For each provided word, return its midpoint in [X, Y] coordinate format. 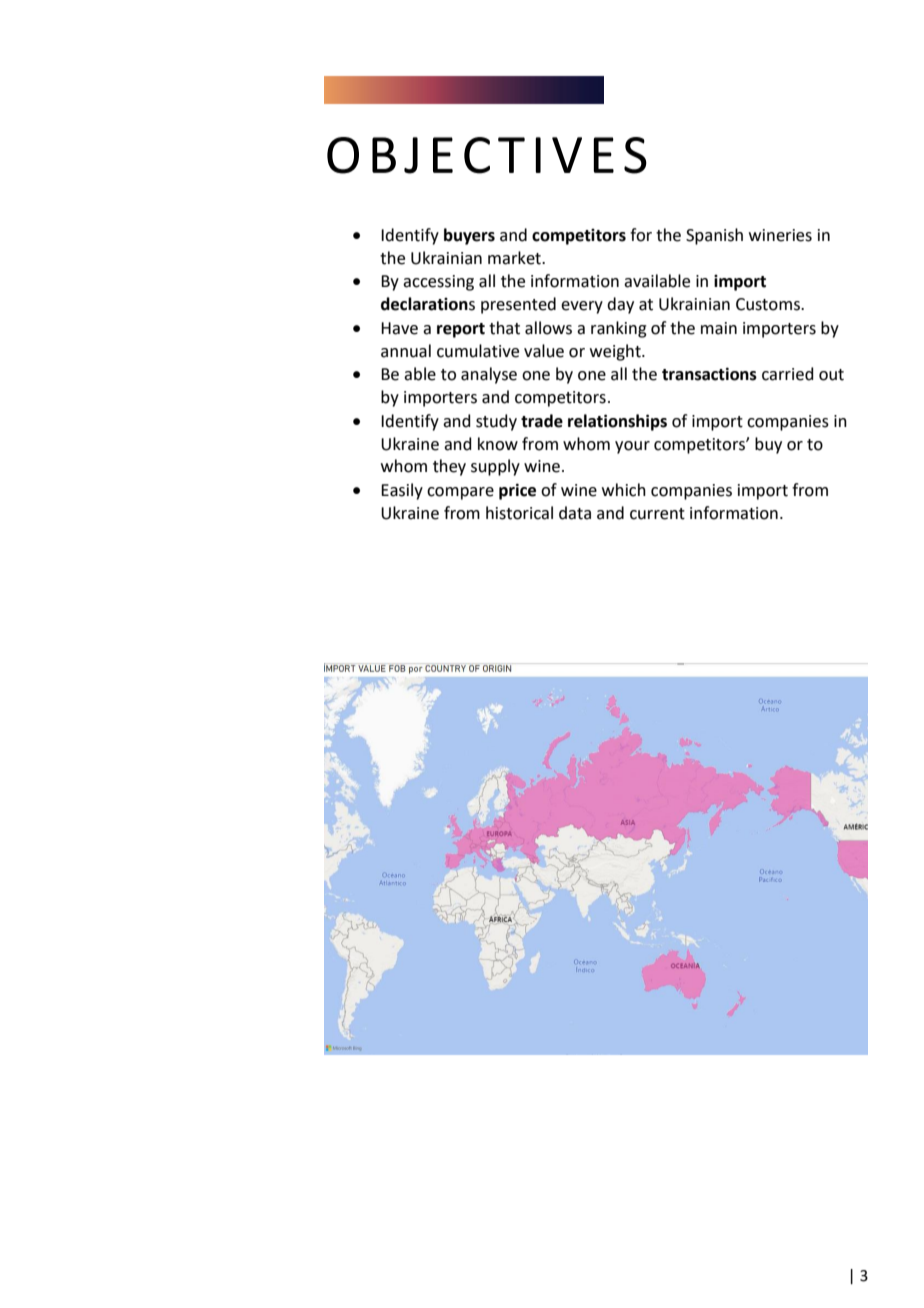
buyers [469, 236]
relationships [617, 422]
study [496, 422]
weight [616, 352]
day [620, 305]
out [831, 375]
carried [788, 374]
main [719, 328]
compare [460, 493]
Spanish [714, 236]
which [624, 490]
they [449, 467]
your [632, 447]
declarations [428, 304]
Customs [769, 304]
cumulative [478, 351]
